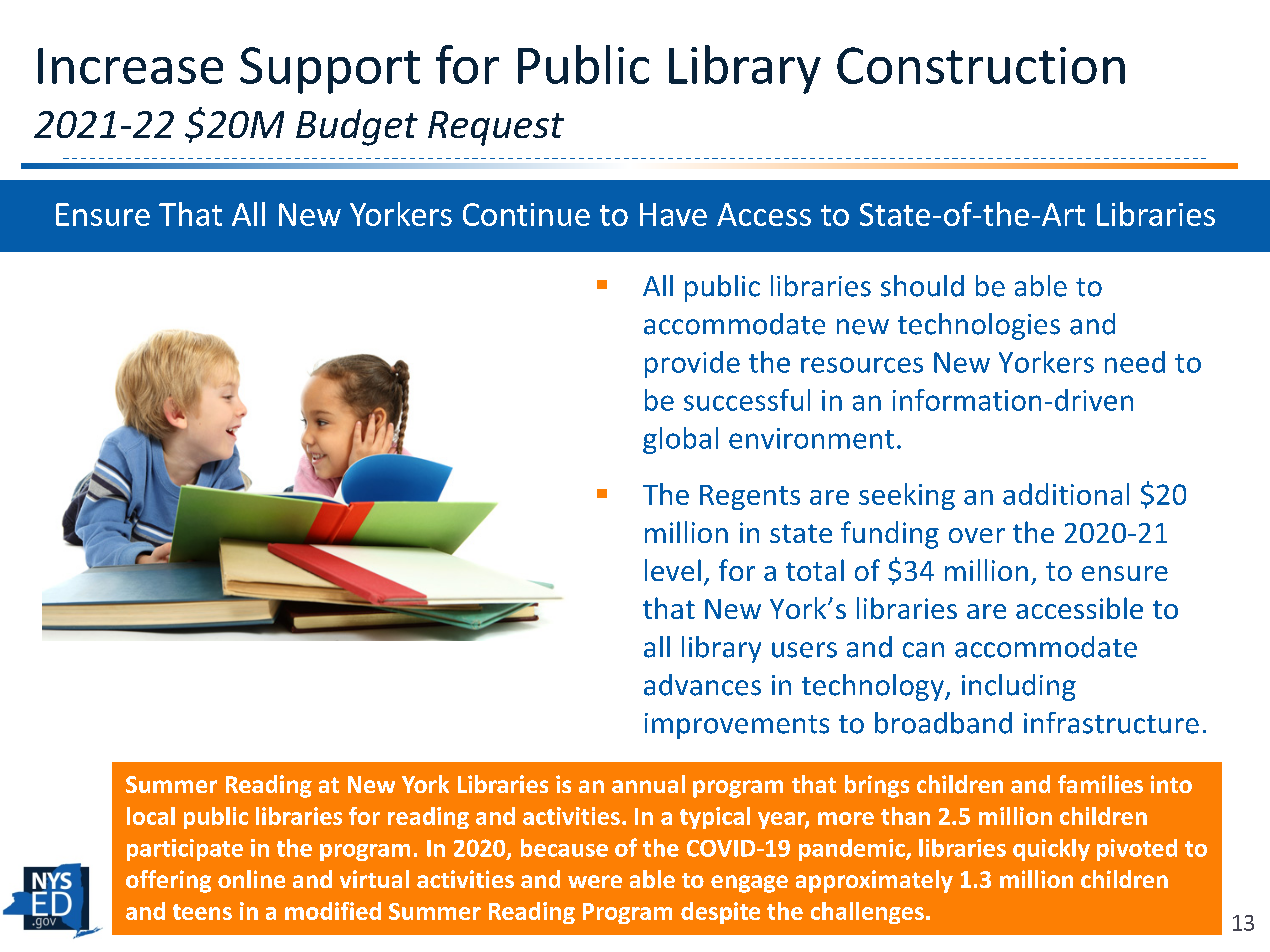 This image has width=1270, height=952. What do you see at coordinates (330, 70) in the image?
I see `Support` at bounding box center [330, 70].
